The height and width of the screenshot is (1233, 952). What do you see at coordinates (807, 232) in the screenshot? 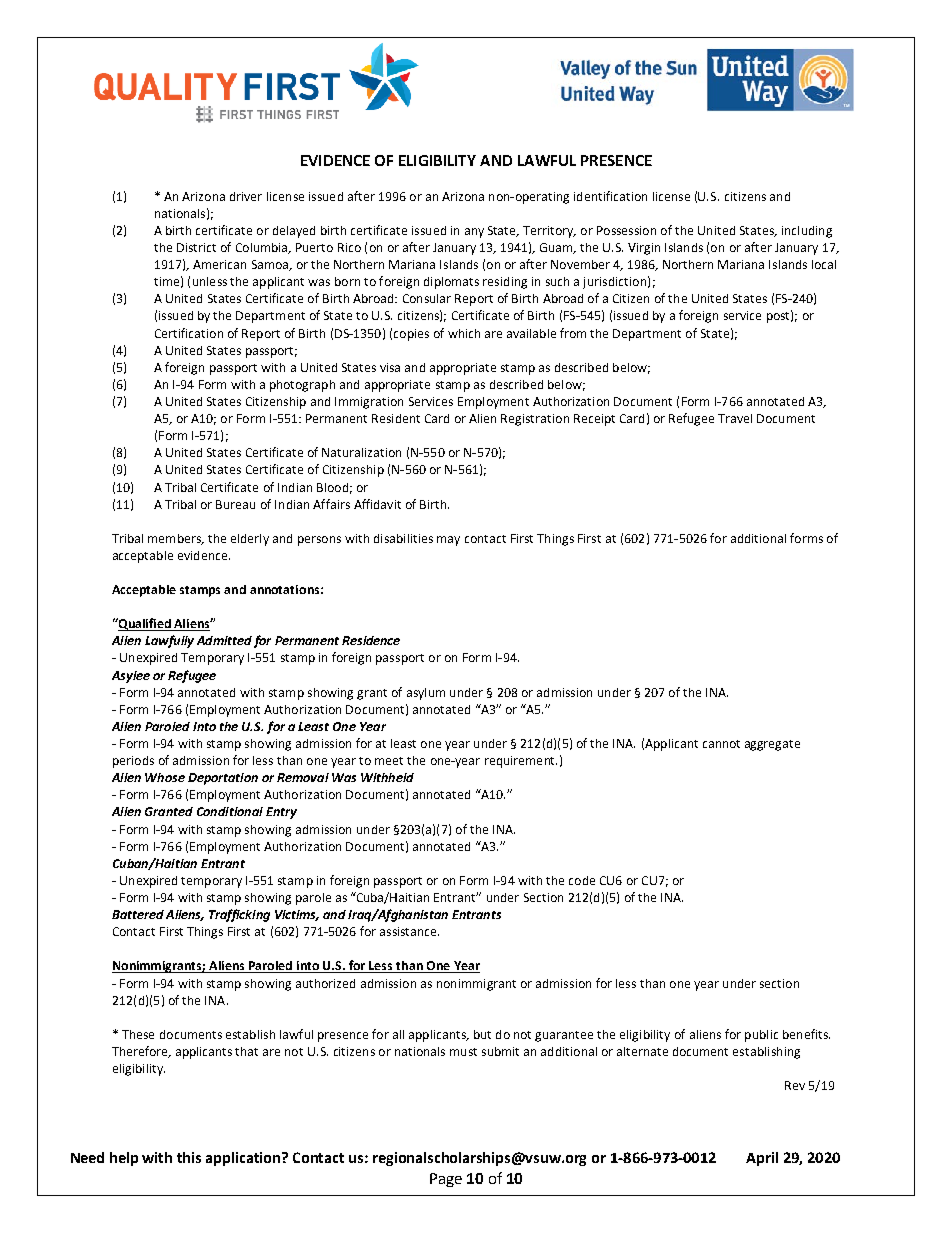
I see `including` at bounding box center [807, 232].
